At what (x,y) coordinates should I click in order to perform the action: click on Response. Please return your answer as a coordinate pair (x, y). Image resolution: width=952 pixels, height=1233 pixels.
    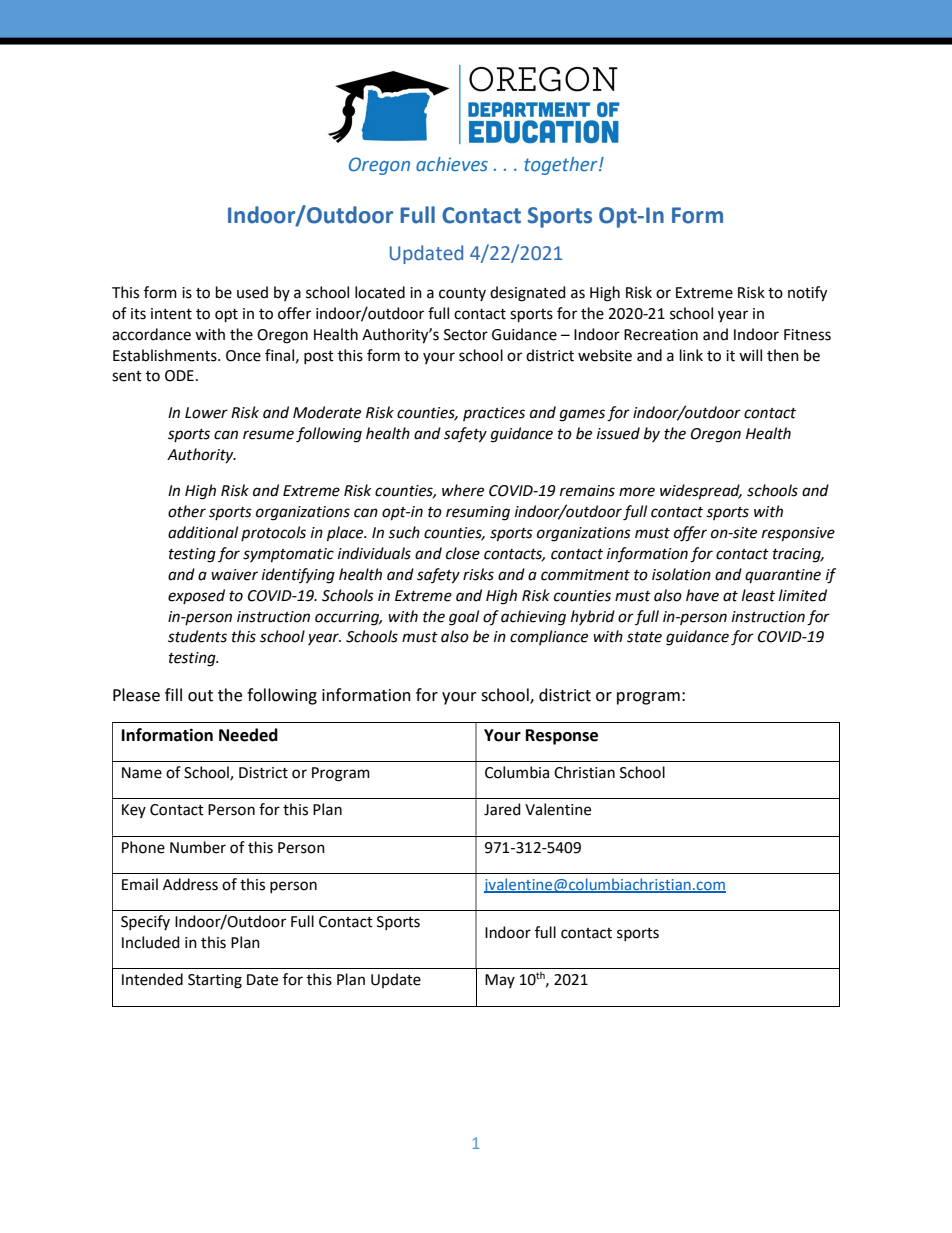
    Looking at the image, I should click on (562, 737).
